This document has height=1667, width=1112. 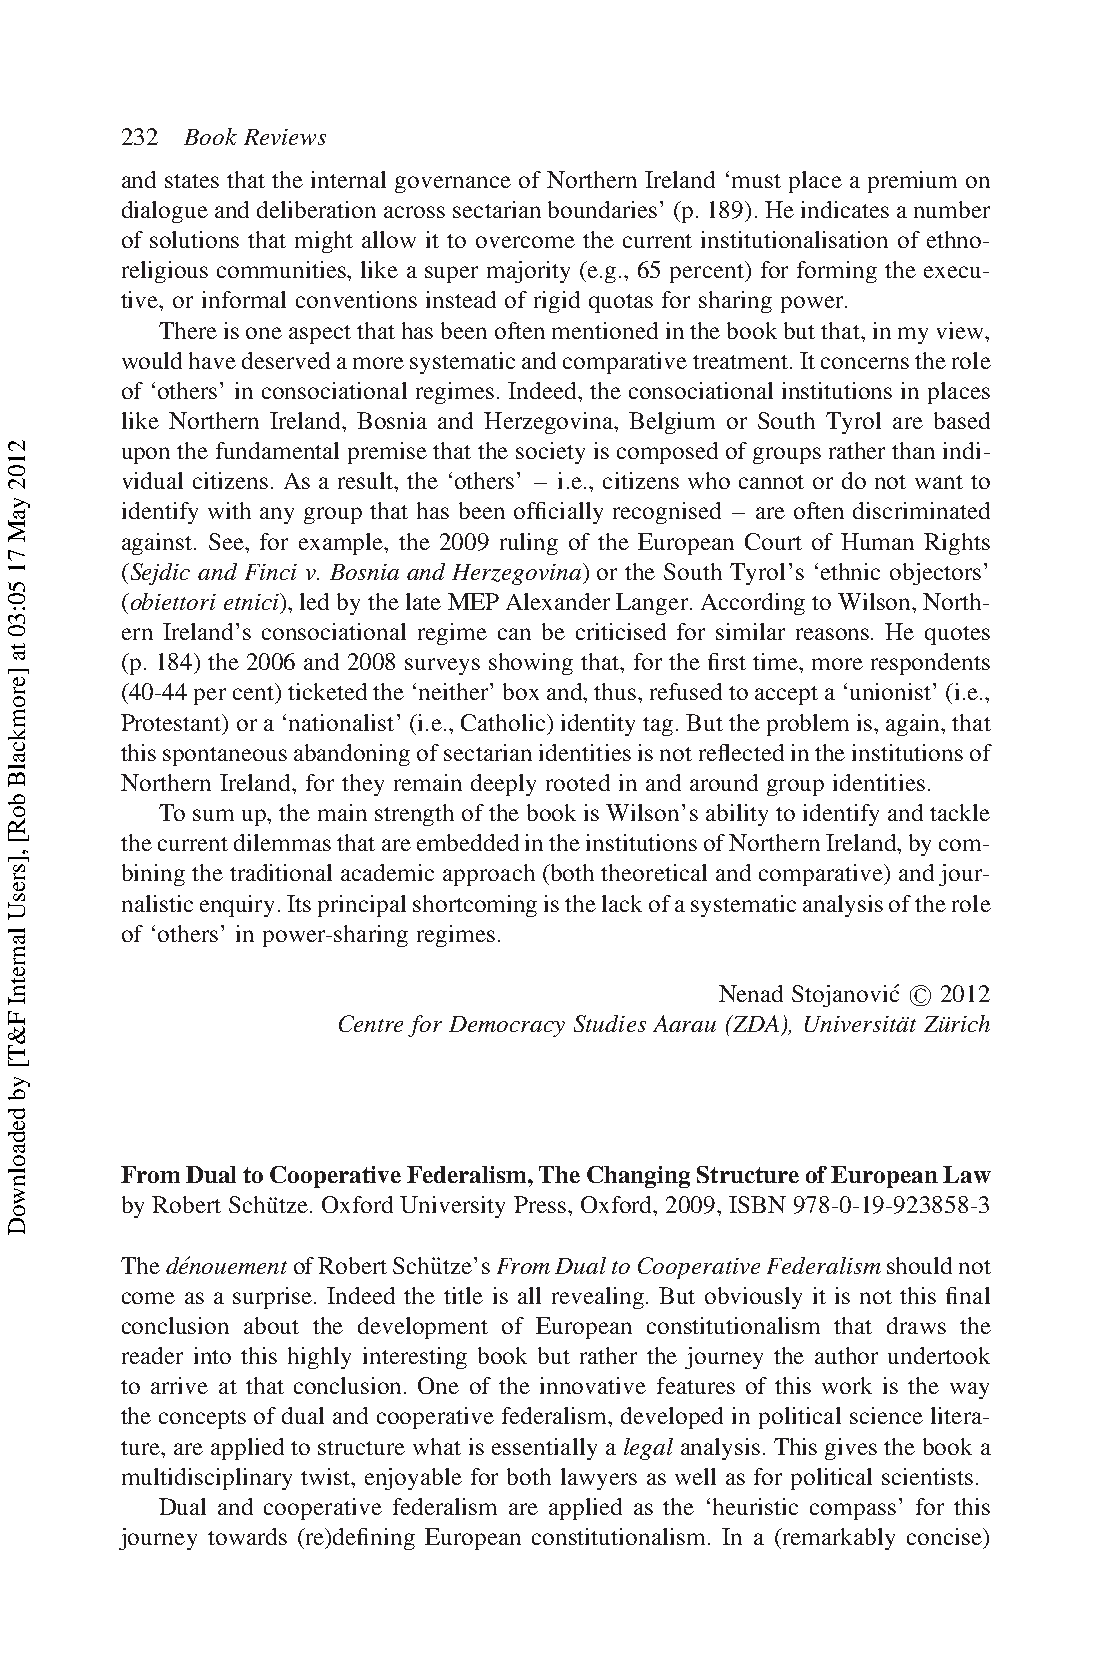 What do you see at coordinates (299, 903) in the document?
I see `Its` at bounding box center [299, 903].
